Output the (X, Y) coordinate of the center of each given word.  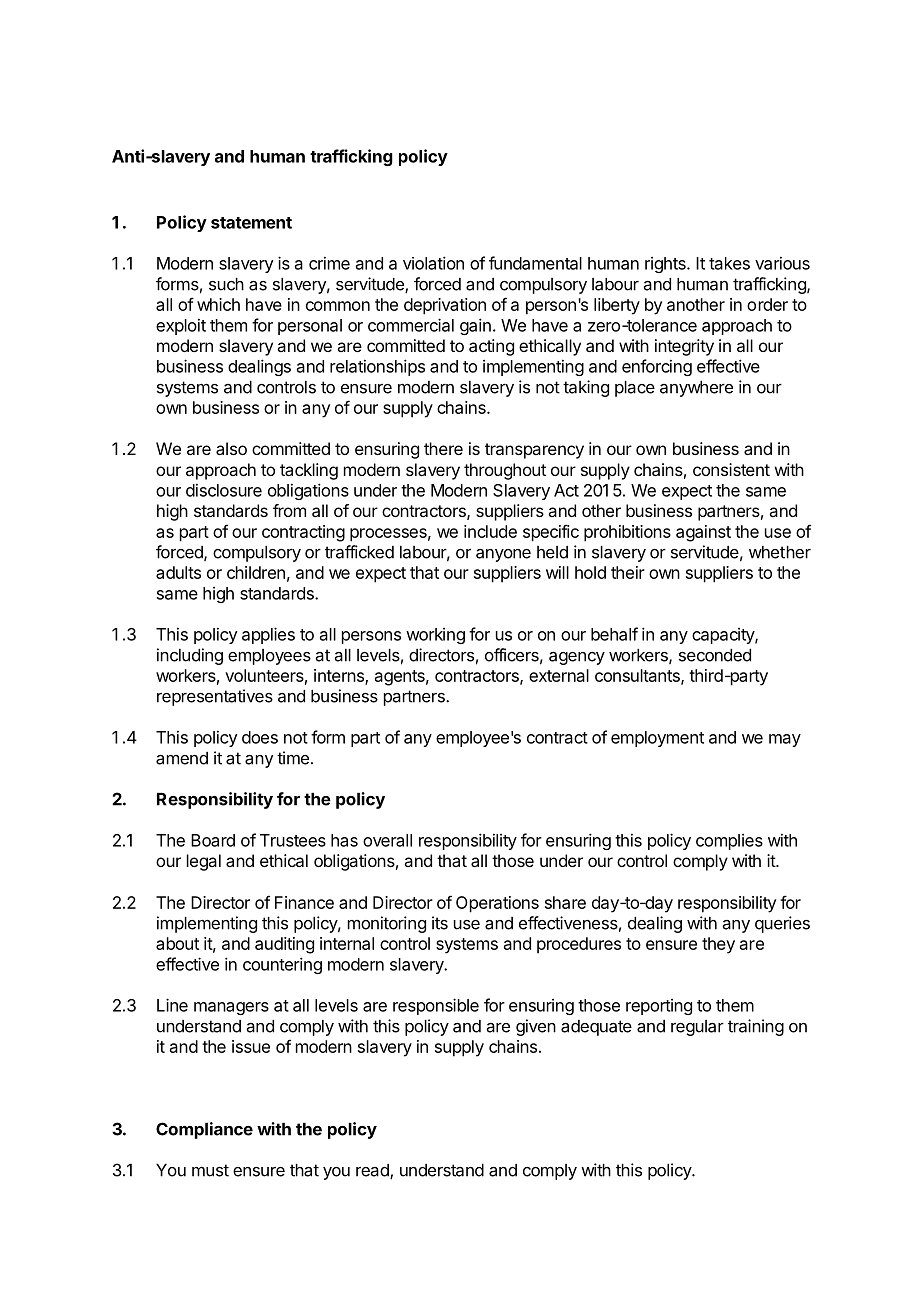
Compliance (204, 1130)
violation (433, 263)
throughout (505, 471)
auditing (284, 945)
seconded (715, 655)
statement (251, 223)
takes (729, 263)
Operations (497, 904)
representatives (215, 697)
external (559, 675)
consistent (731, 469)
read (373, 1171)
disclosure (224, 490)
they (718, 945)
